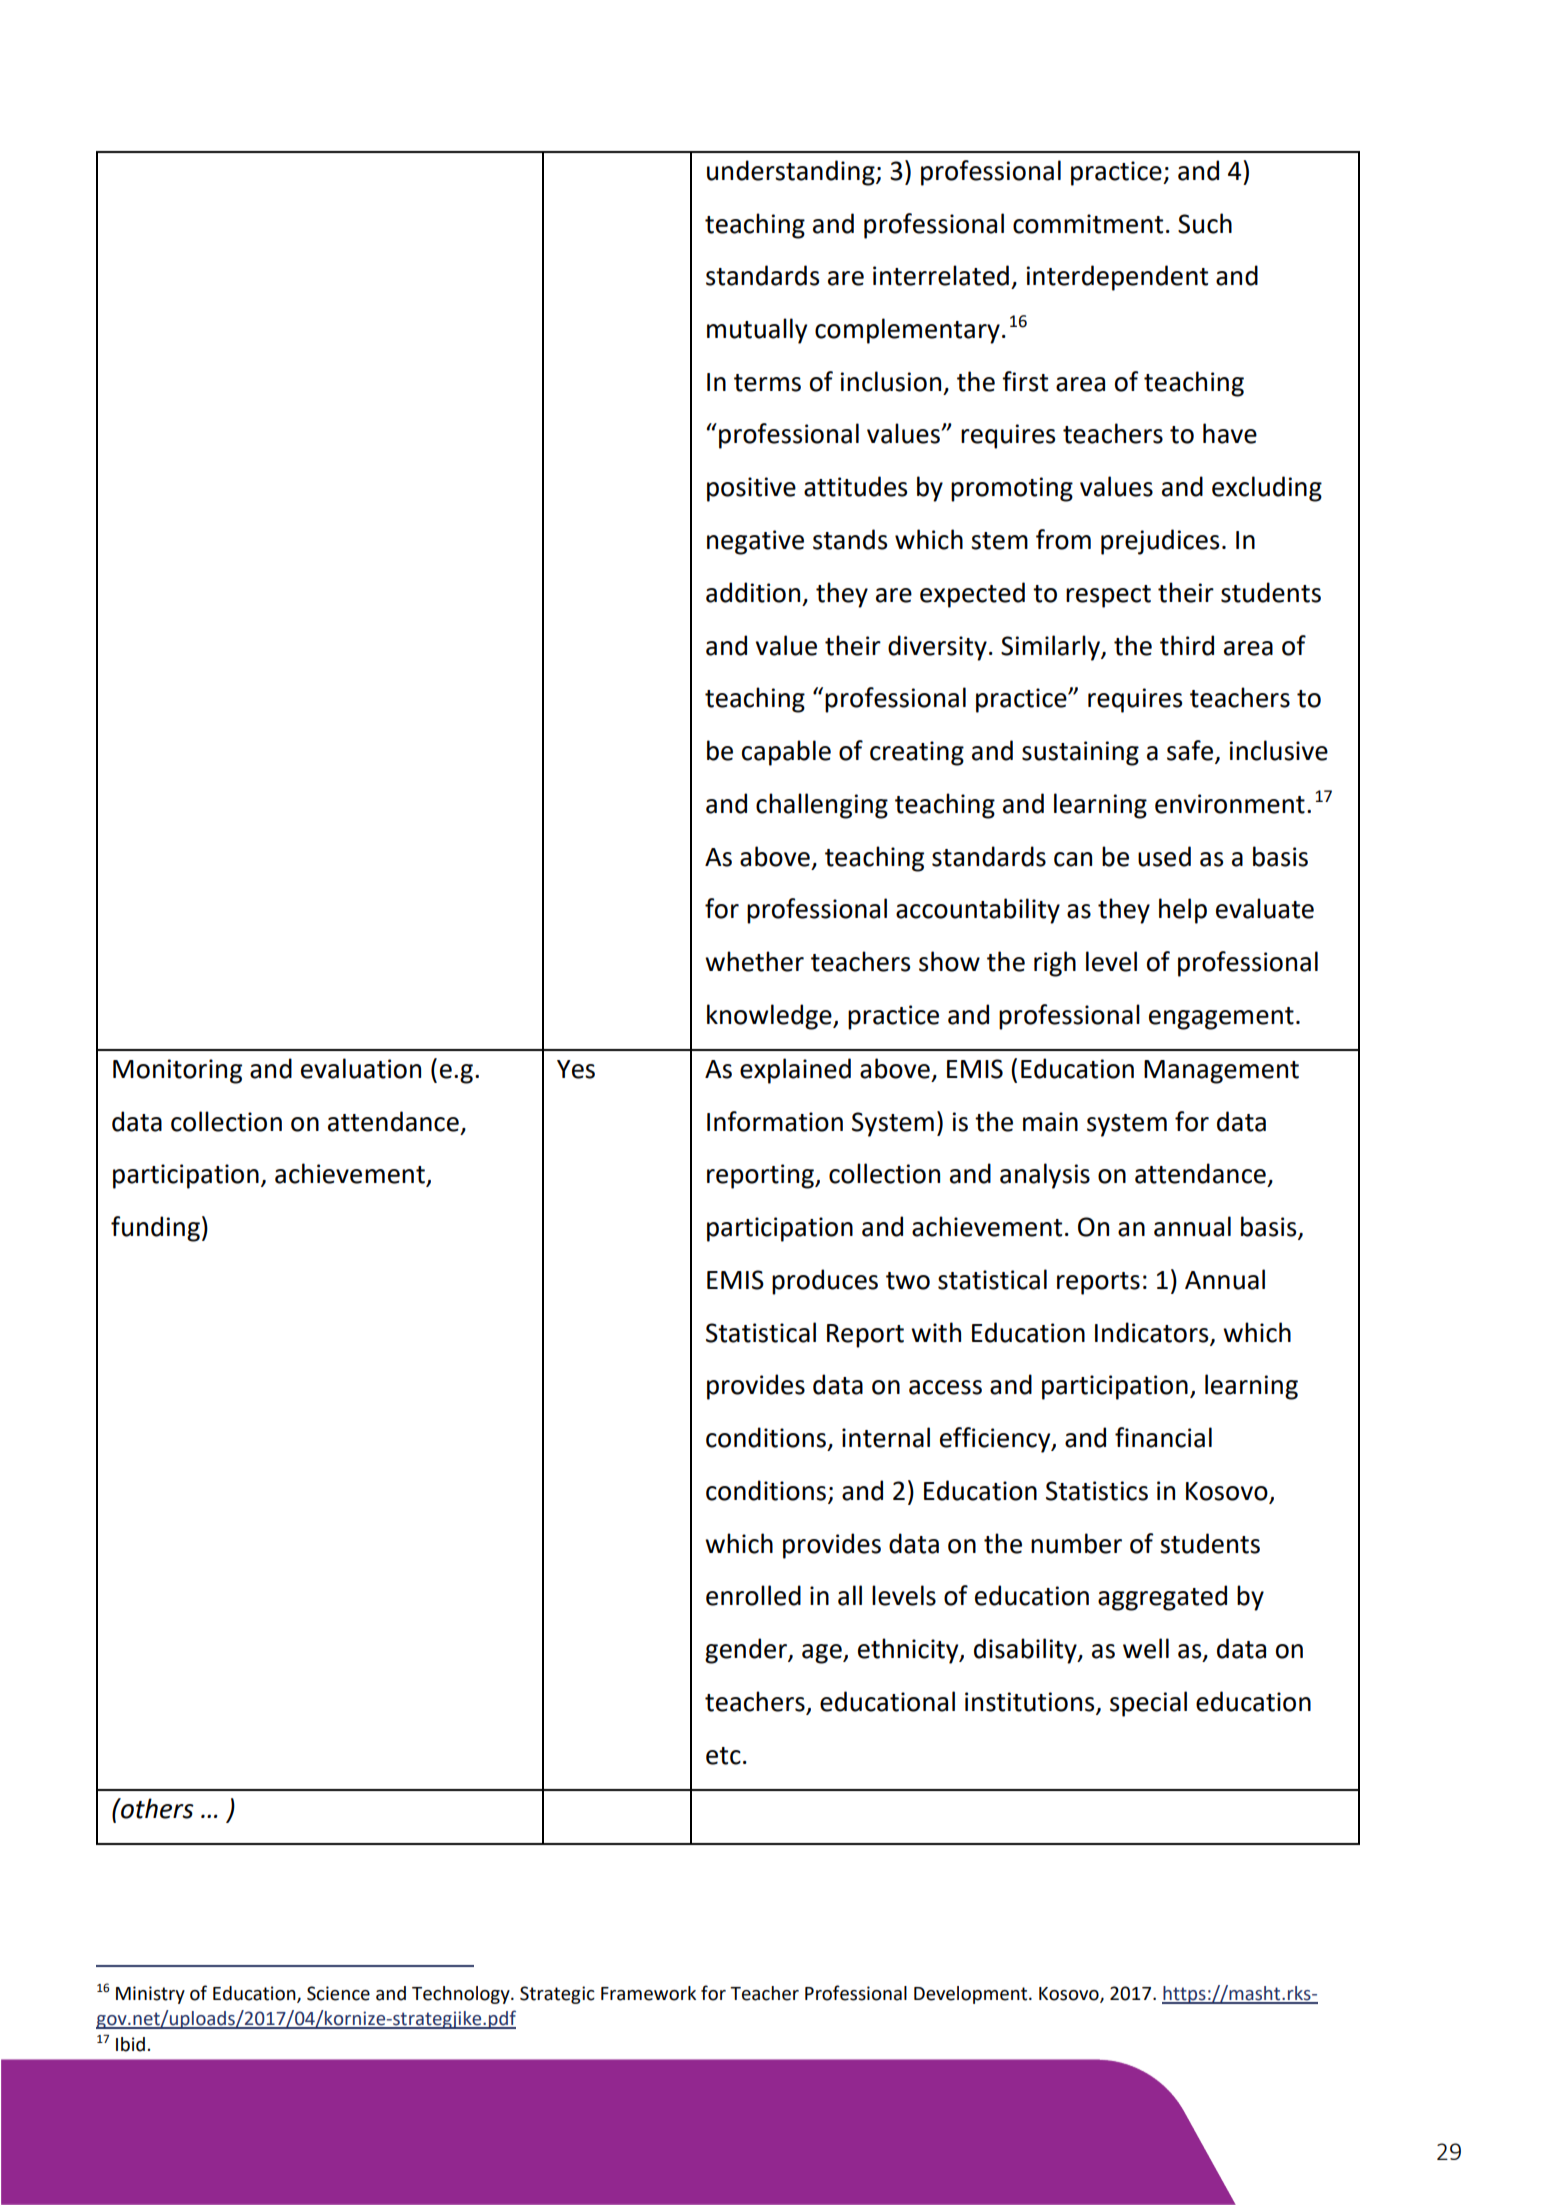  Describe the element at coordinates (775, 1121) in the image. I see `Information` at that location.
